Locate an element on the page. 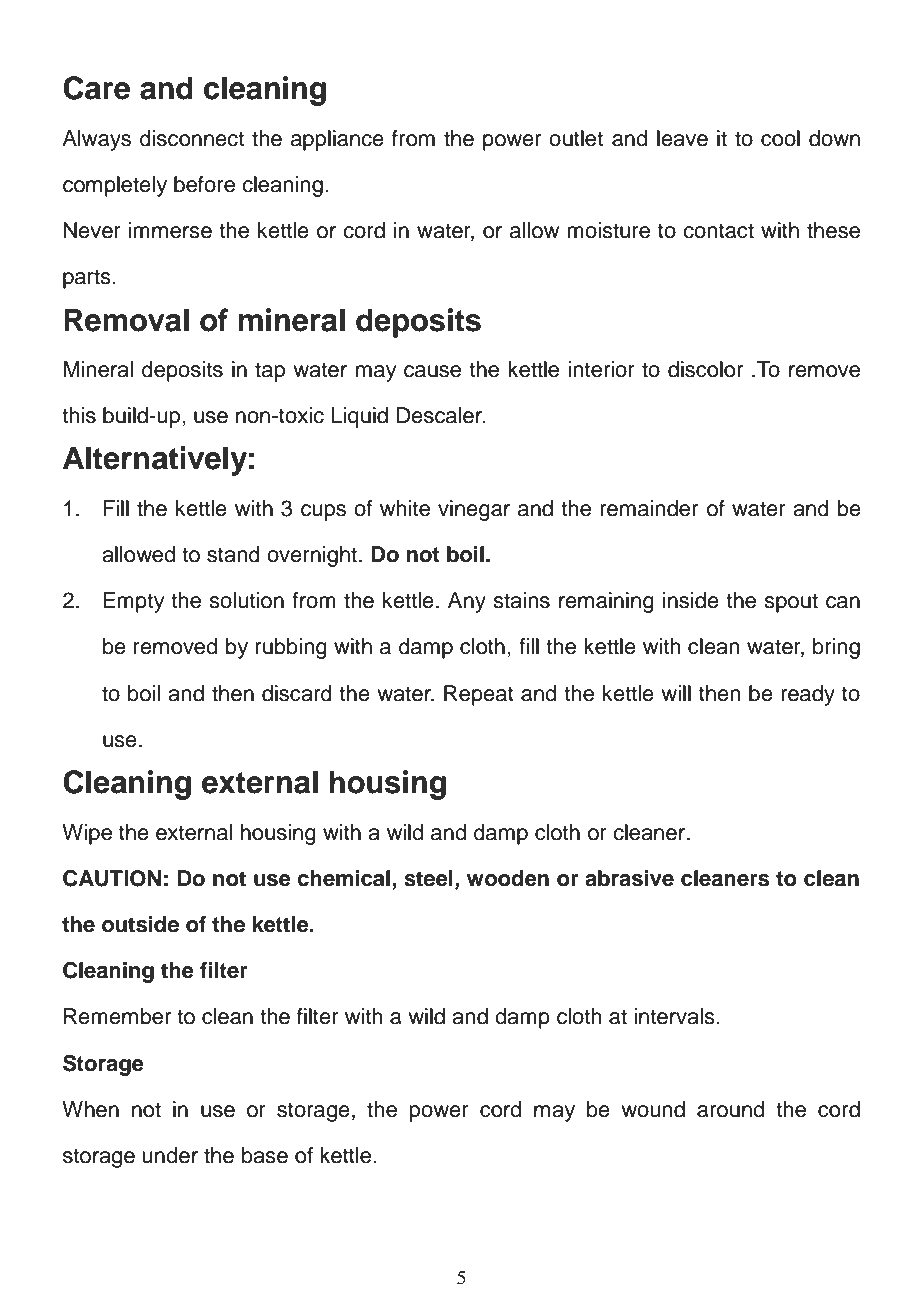 The height and width of the document is (1311, 924). outlet is located at coordinates (576, 138).
